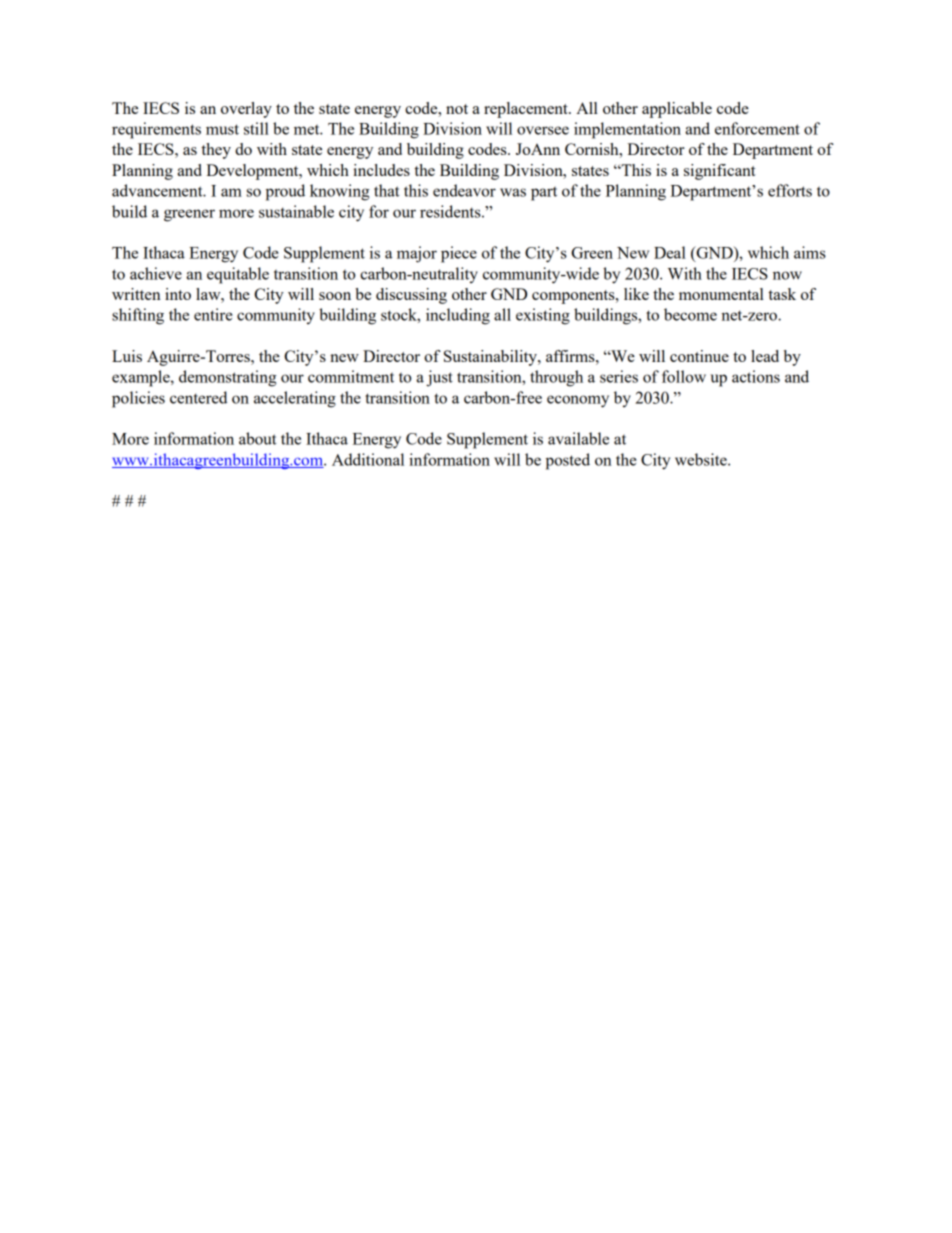 The height and width of the document is (1233, 952). What do you see at coordinates (757, 128) in the document?
I see `enforcement` at bounding box center [757, 128].
